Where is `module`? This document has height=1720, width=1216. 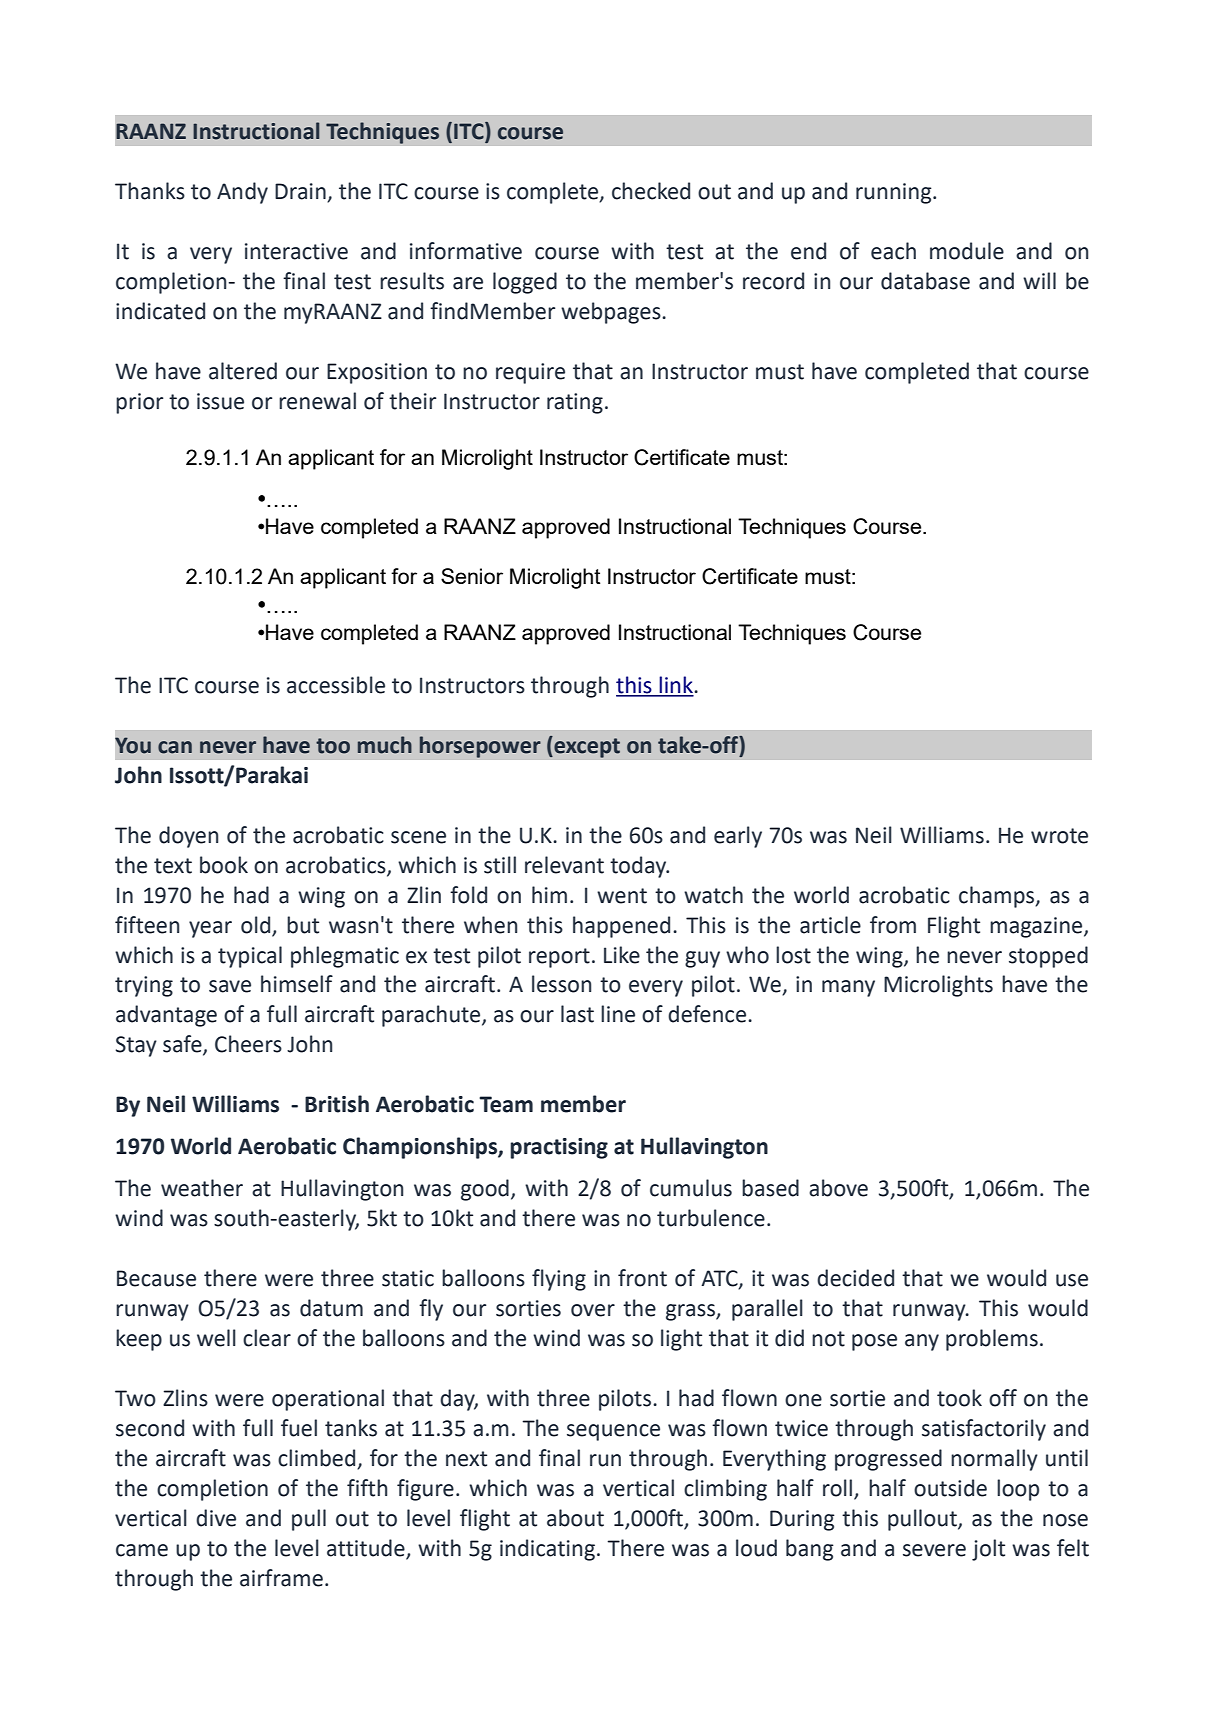
module is located at coordinates (967, 251).
